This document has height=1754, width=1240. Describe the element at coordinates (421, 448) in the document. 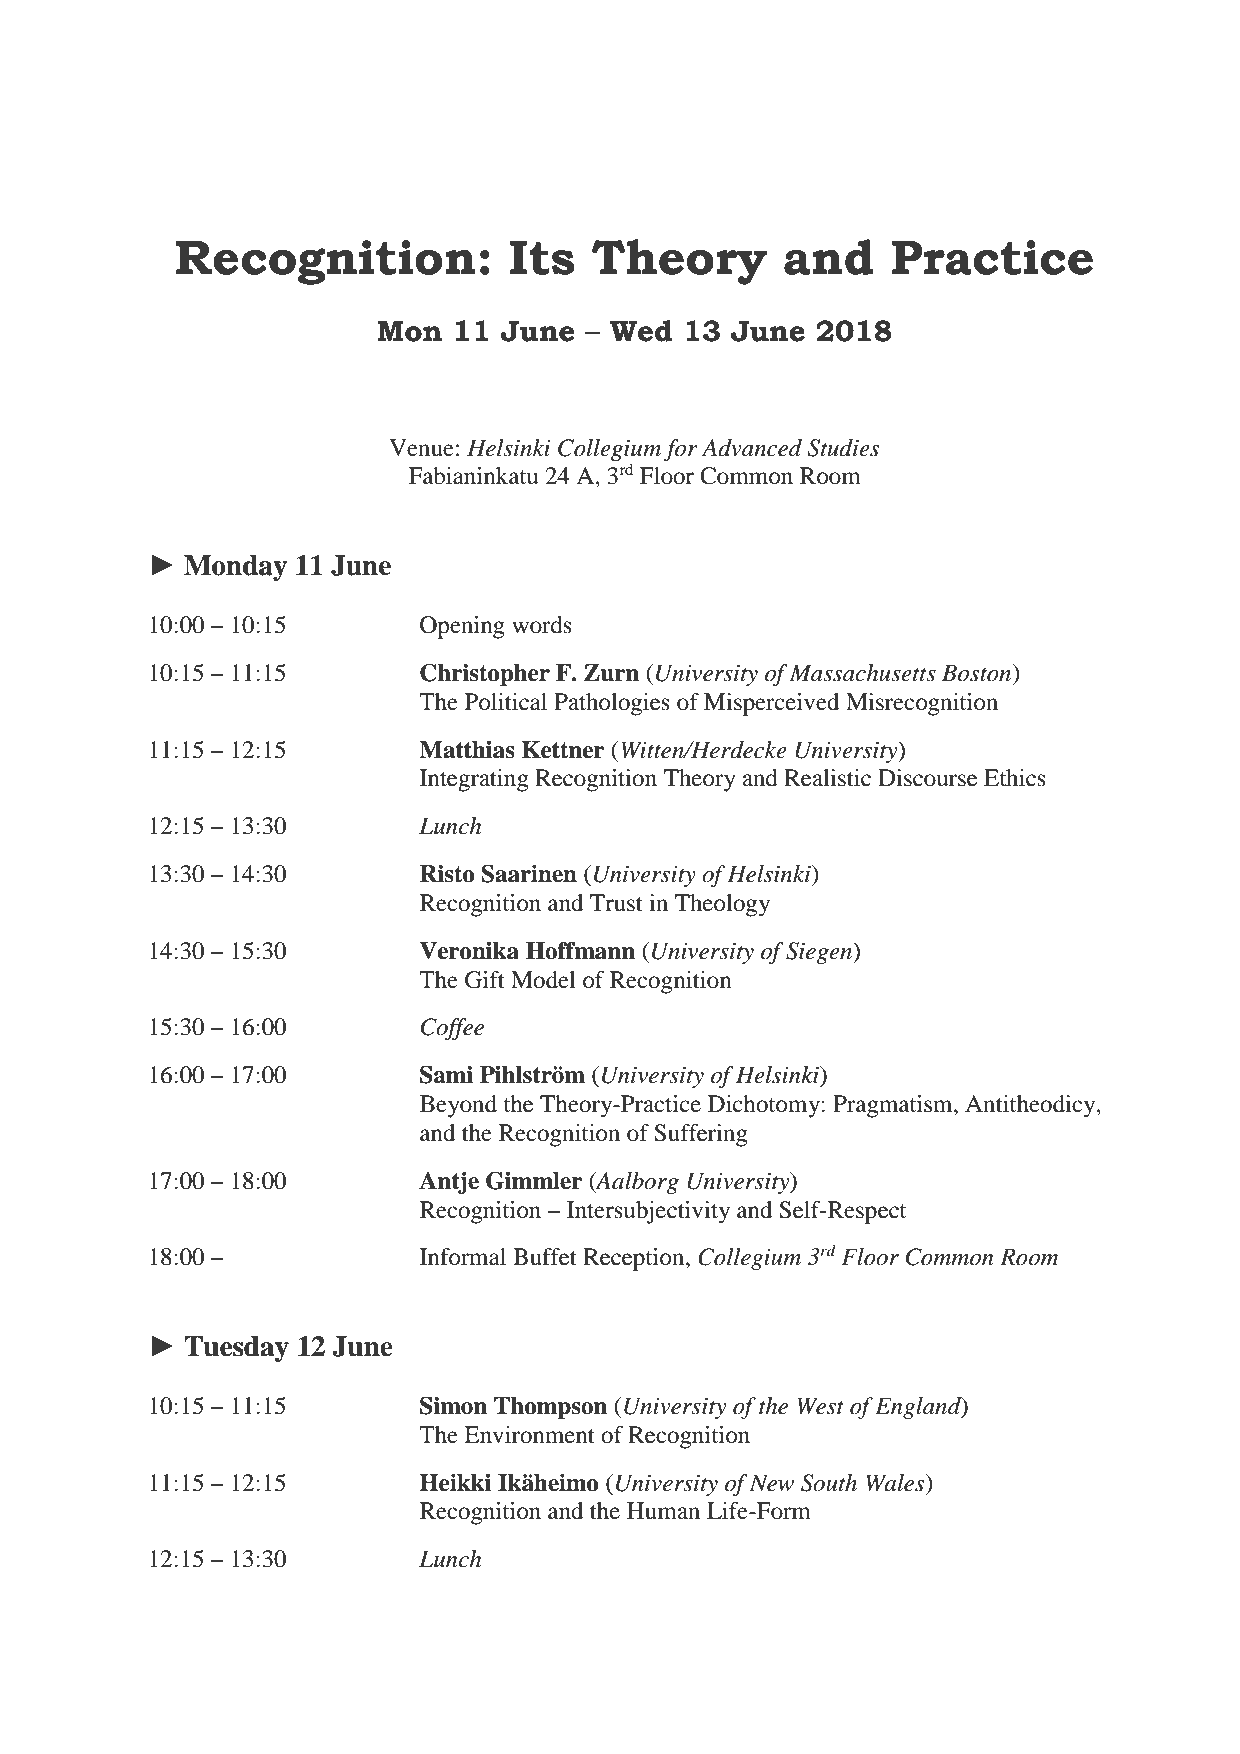

I see `Venue` at that location.
